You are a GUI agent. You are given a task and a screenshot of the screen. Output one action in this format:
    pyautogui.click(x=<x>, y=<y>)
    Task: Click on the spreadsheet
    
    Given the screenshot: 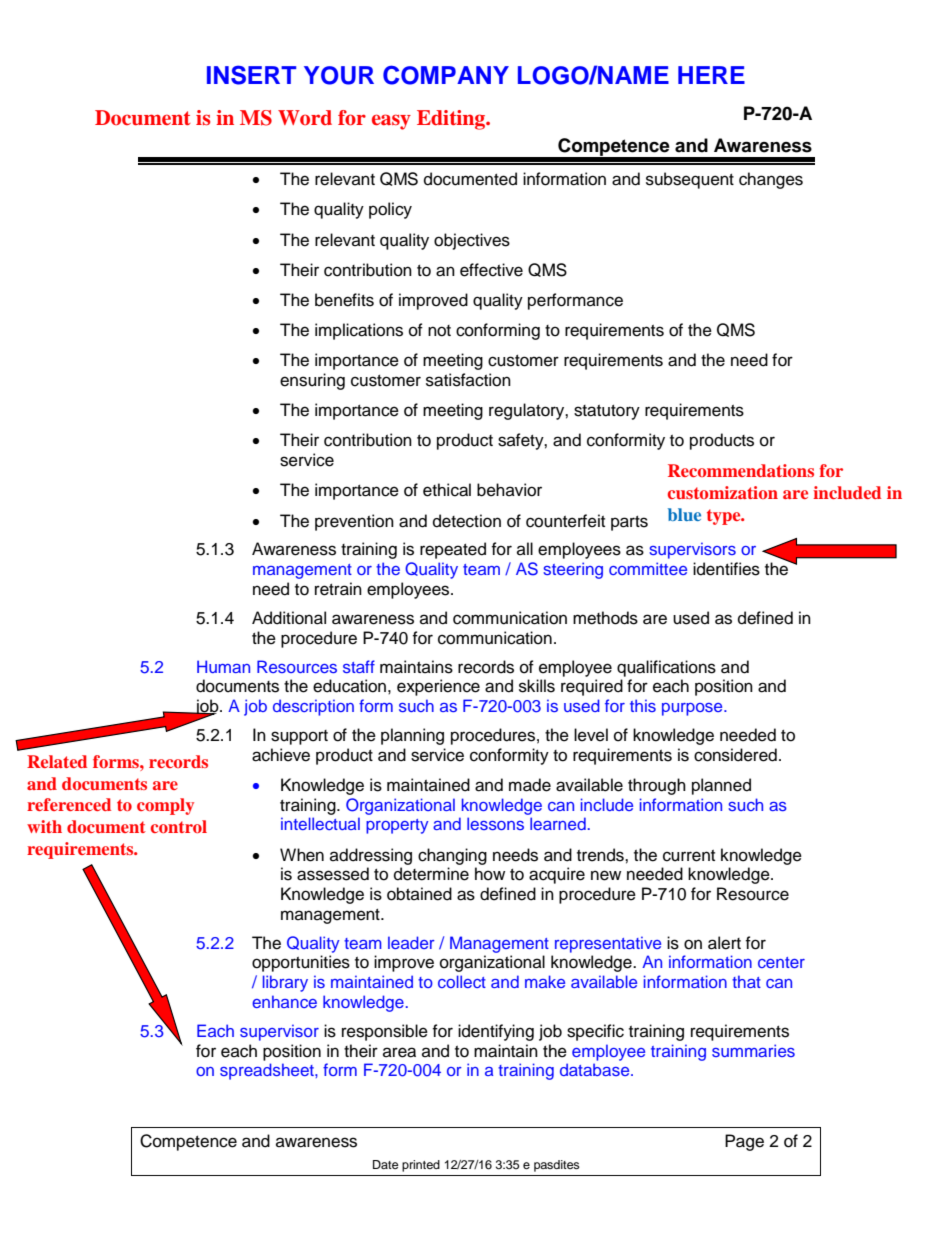 What is the action you would take?
    pyautogui.click(x=268, y=1071)
